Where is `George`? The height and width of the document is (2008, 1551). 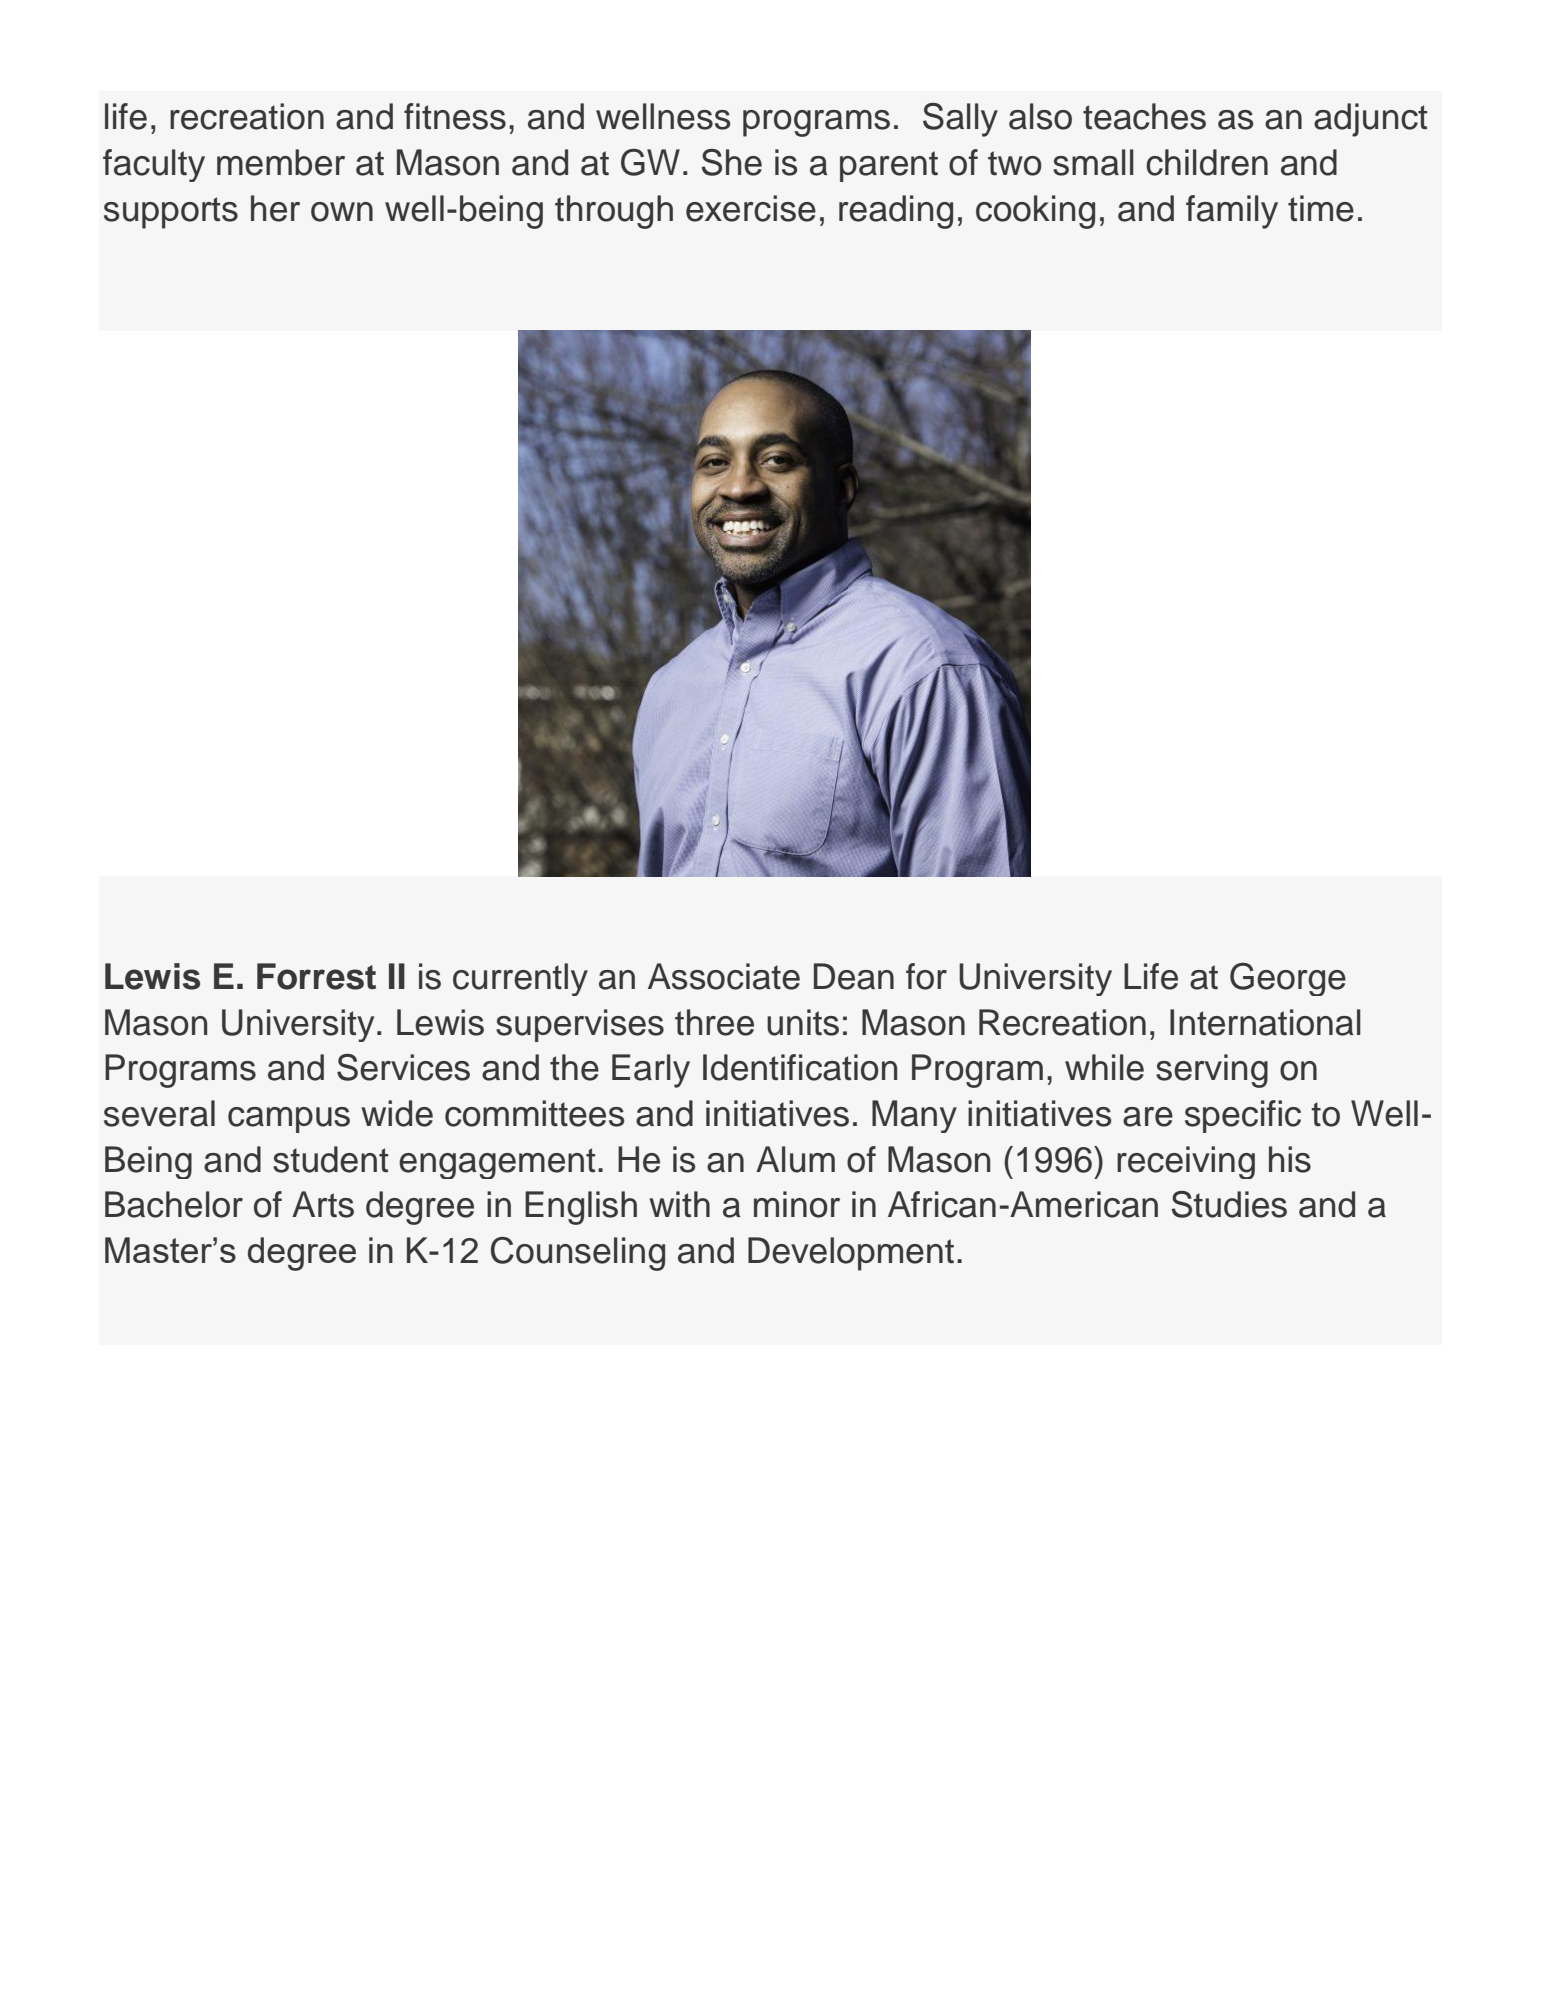 George is located at coordinates (1288, 979).
